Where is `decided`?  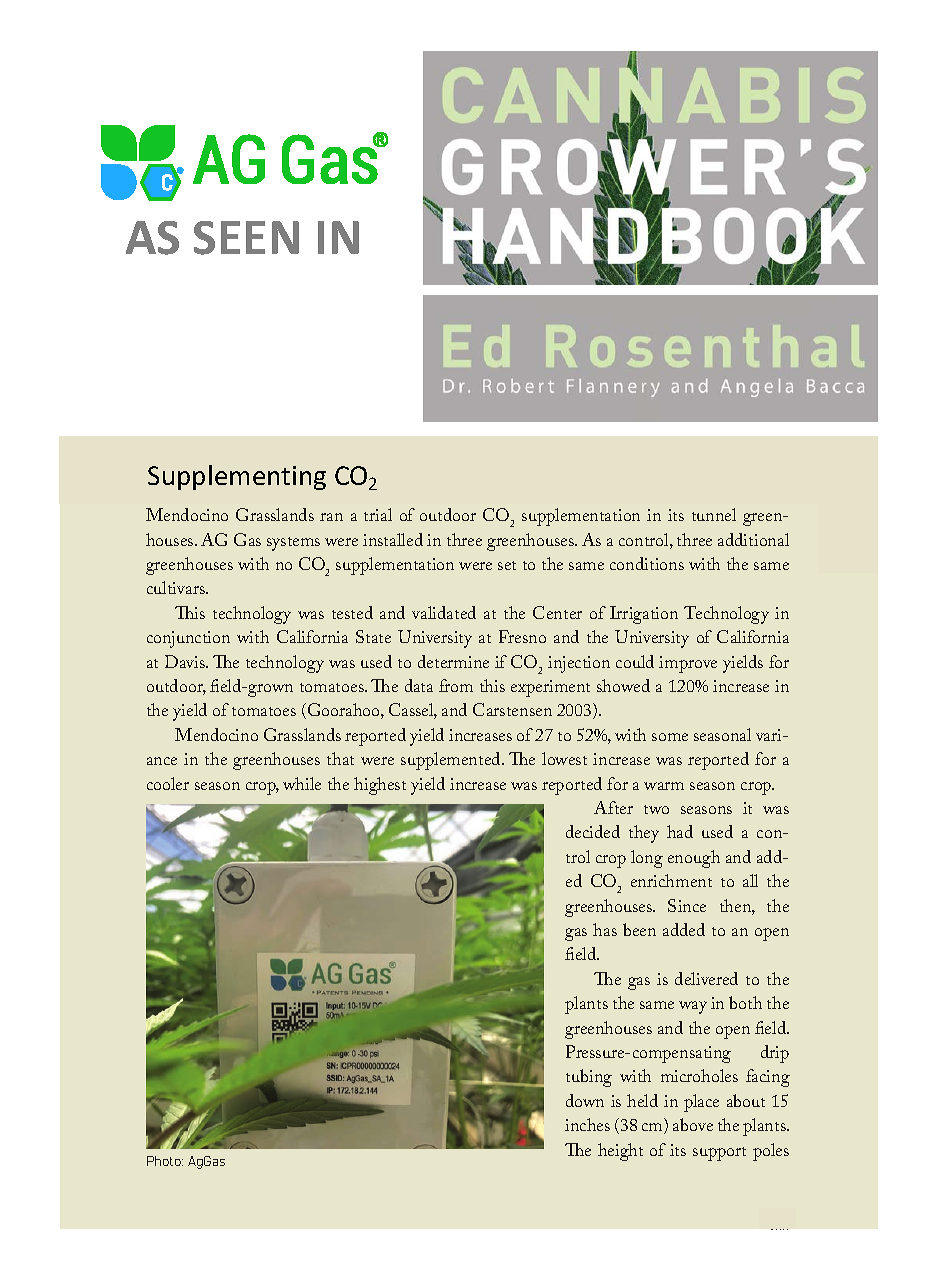
decided is located at coordinates (593, 831).
